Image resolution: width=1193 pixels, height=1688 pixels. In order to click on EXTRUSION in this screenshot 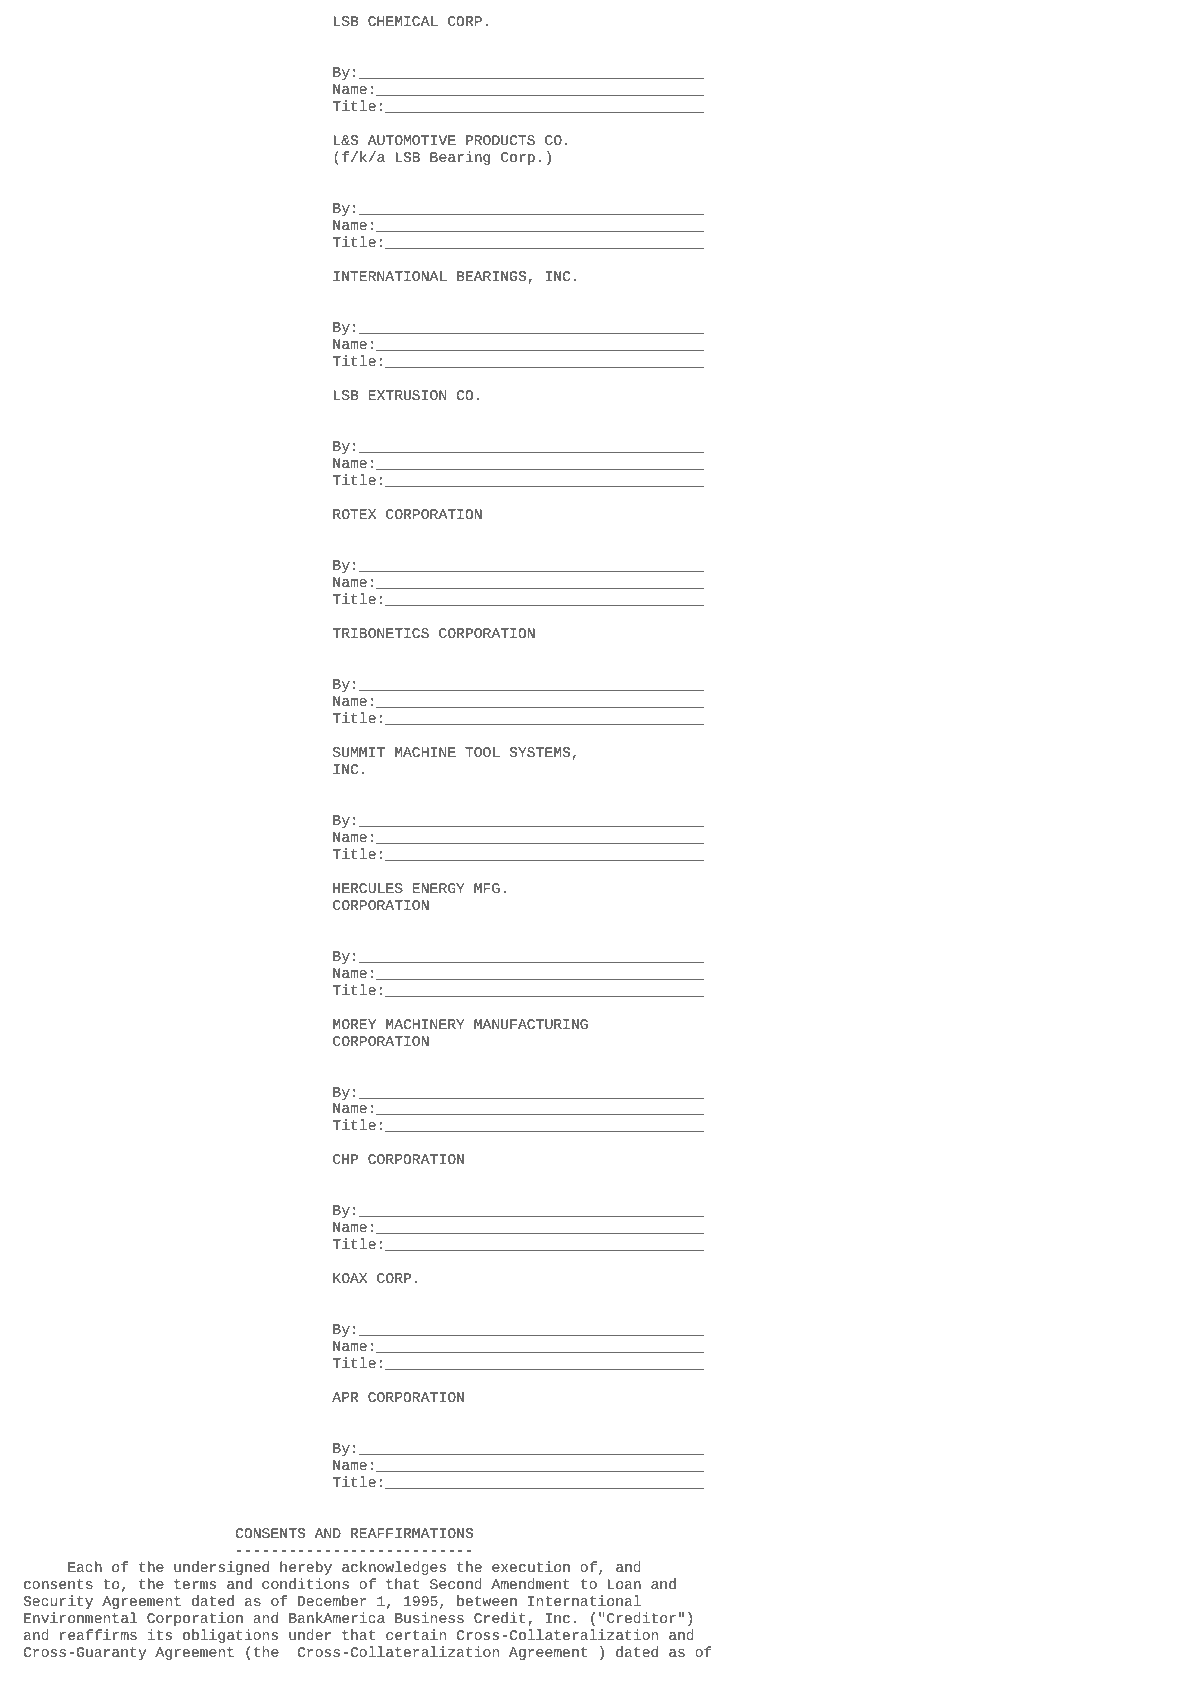, I will do `click(407, 395)`.
